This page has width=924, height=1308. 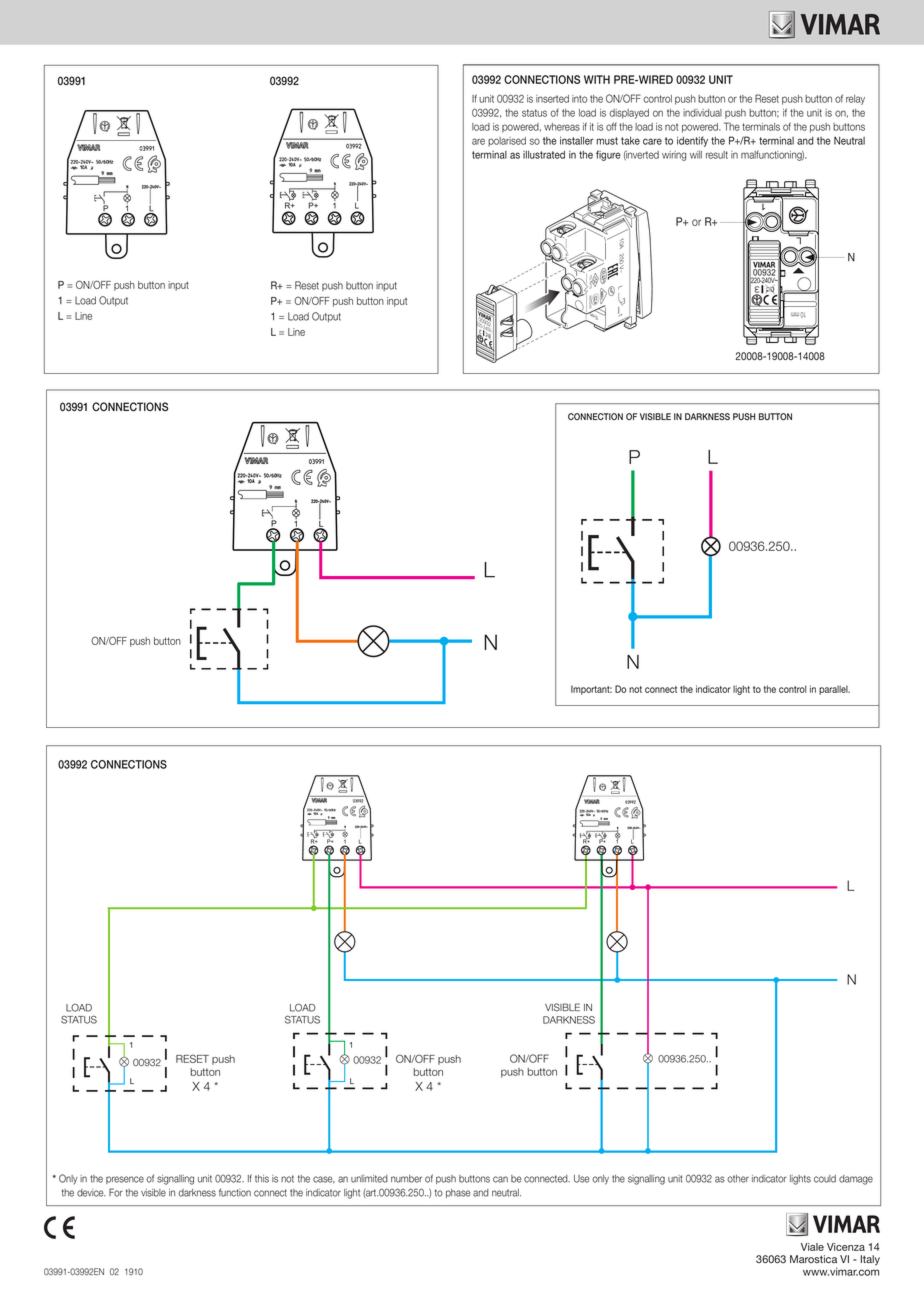 What do you see at coordinates (500, 1179) in the page?
I see `can` at bounding box center [500, 1179].
